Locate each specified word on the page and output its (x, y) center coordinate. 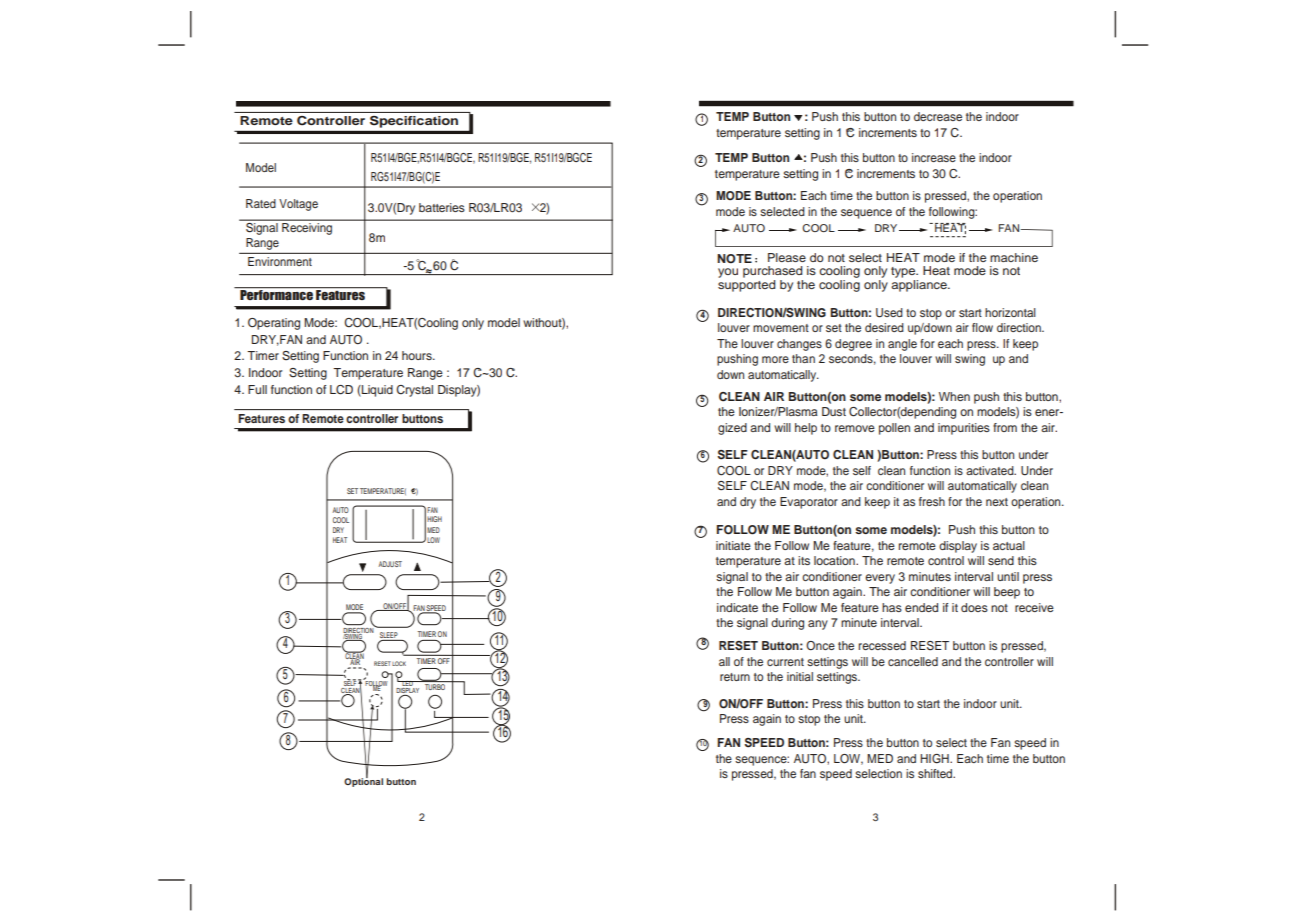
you (728, 273)
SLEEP (390, 636)
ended (921, 607)
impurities (964, 429)
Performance (276, 294)
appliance (920, 284)
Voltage (298, 205)
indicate (737, 607)
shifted (936, 773)
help (806, 429)
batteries (442, 207)
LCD (341, 390)
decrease (938, 116)
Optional (363, 781)
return (735, 677)
